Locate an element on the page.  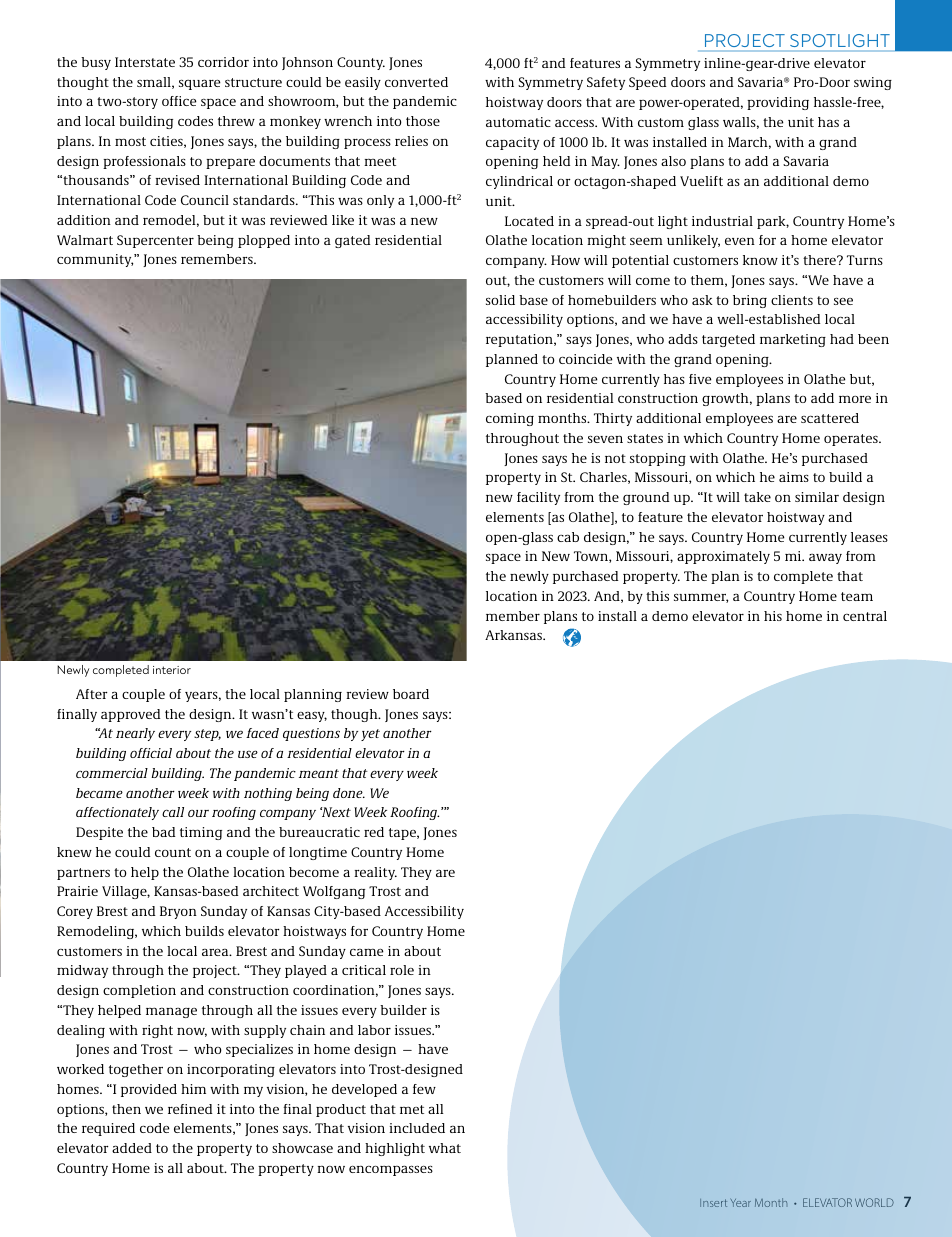
added is located at coordinates (132, 1148).
